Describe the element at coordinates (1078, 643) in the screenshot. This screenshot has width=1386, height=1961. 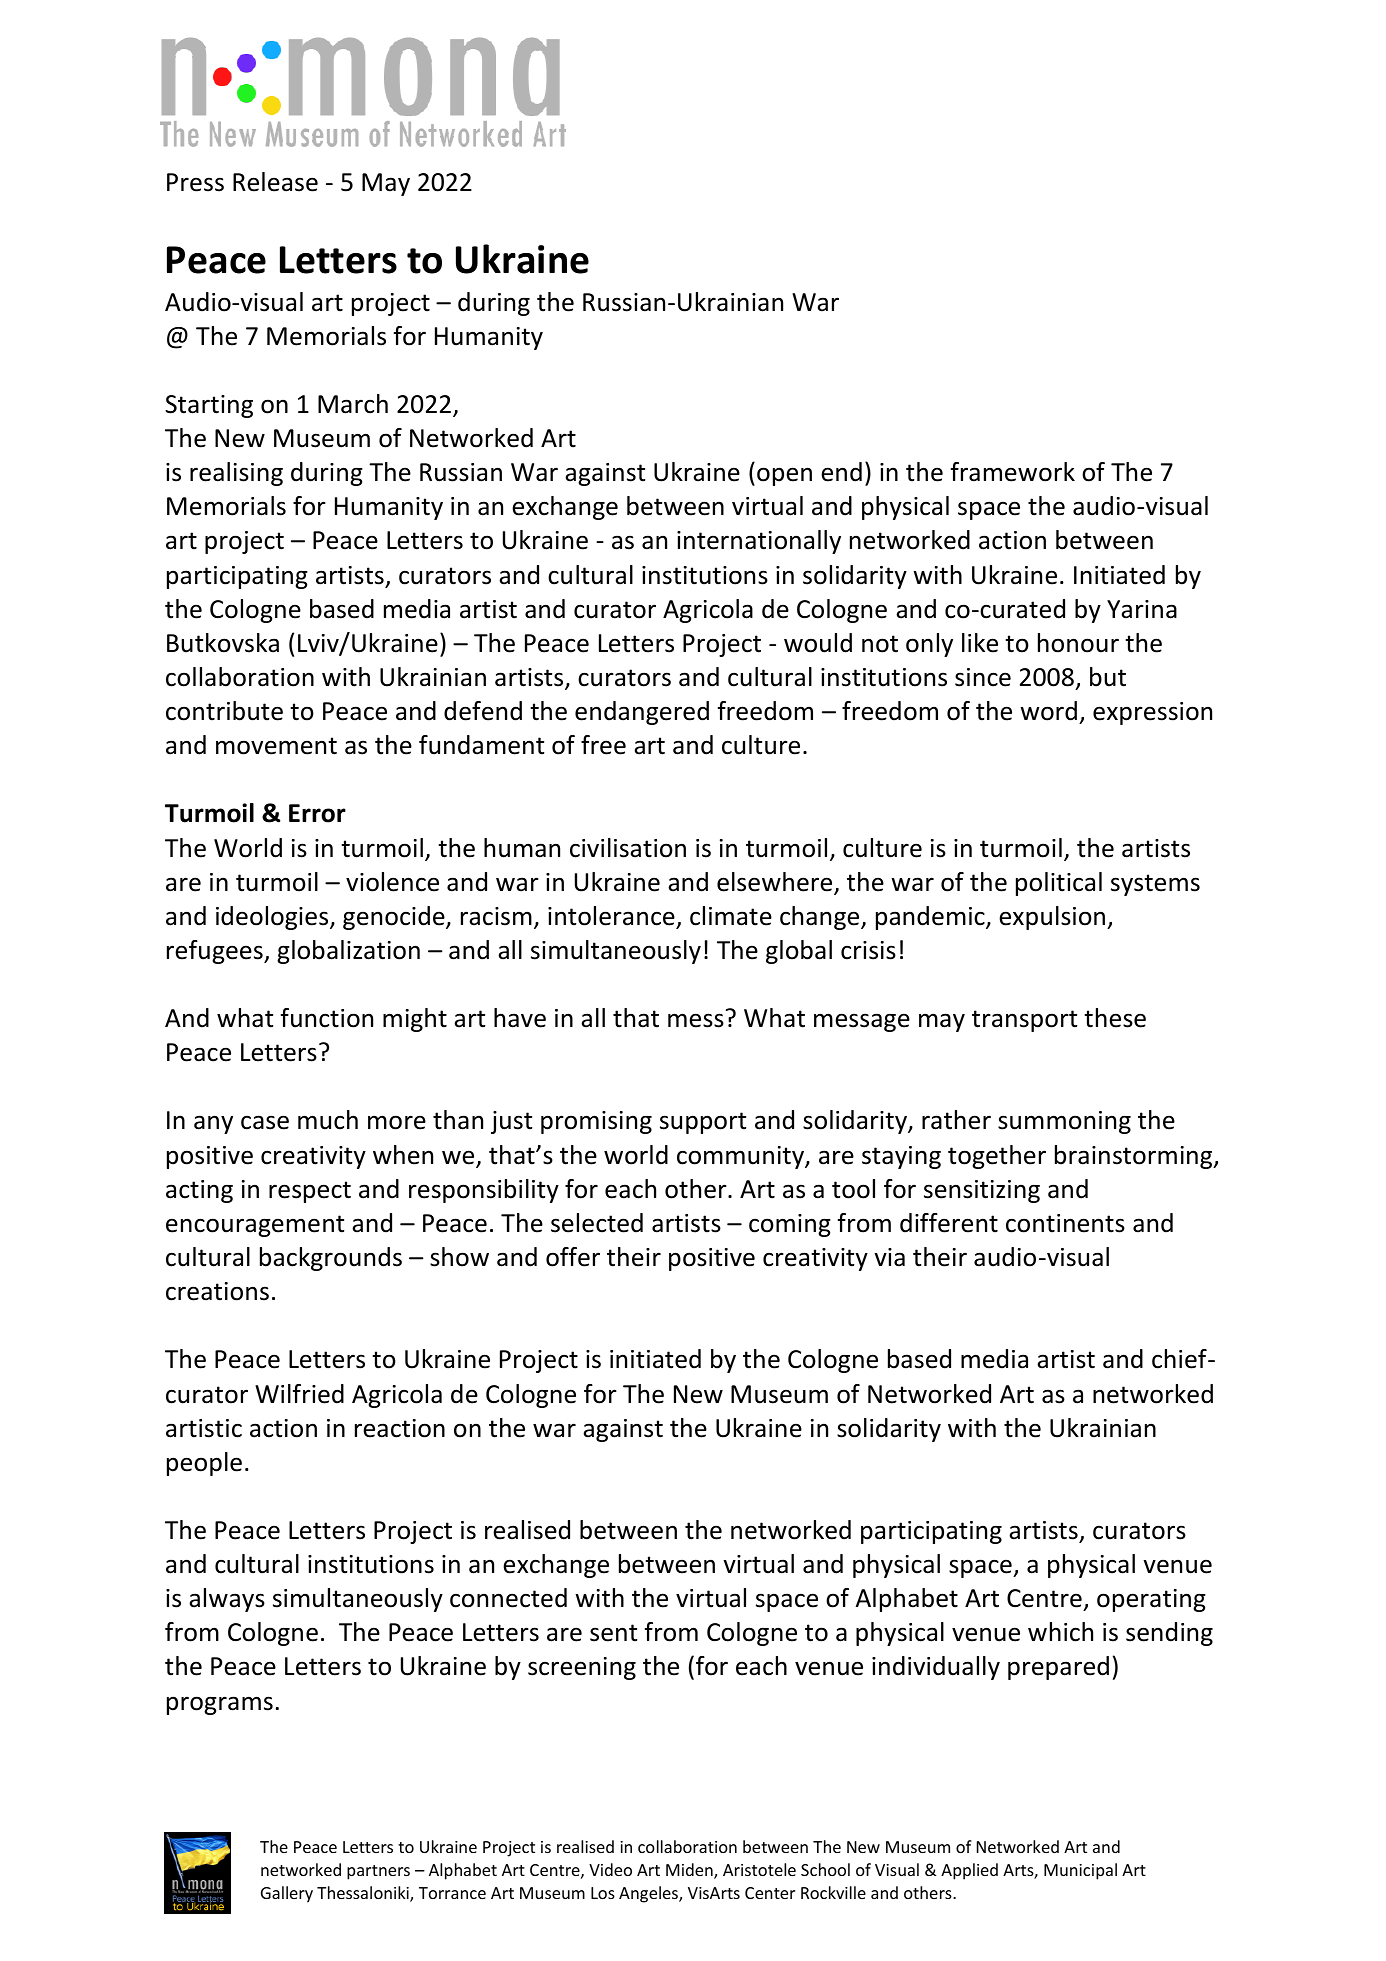
I see `honour` at that location.
